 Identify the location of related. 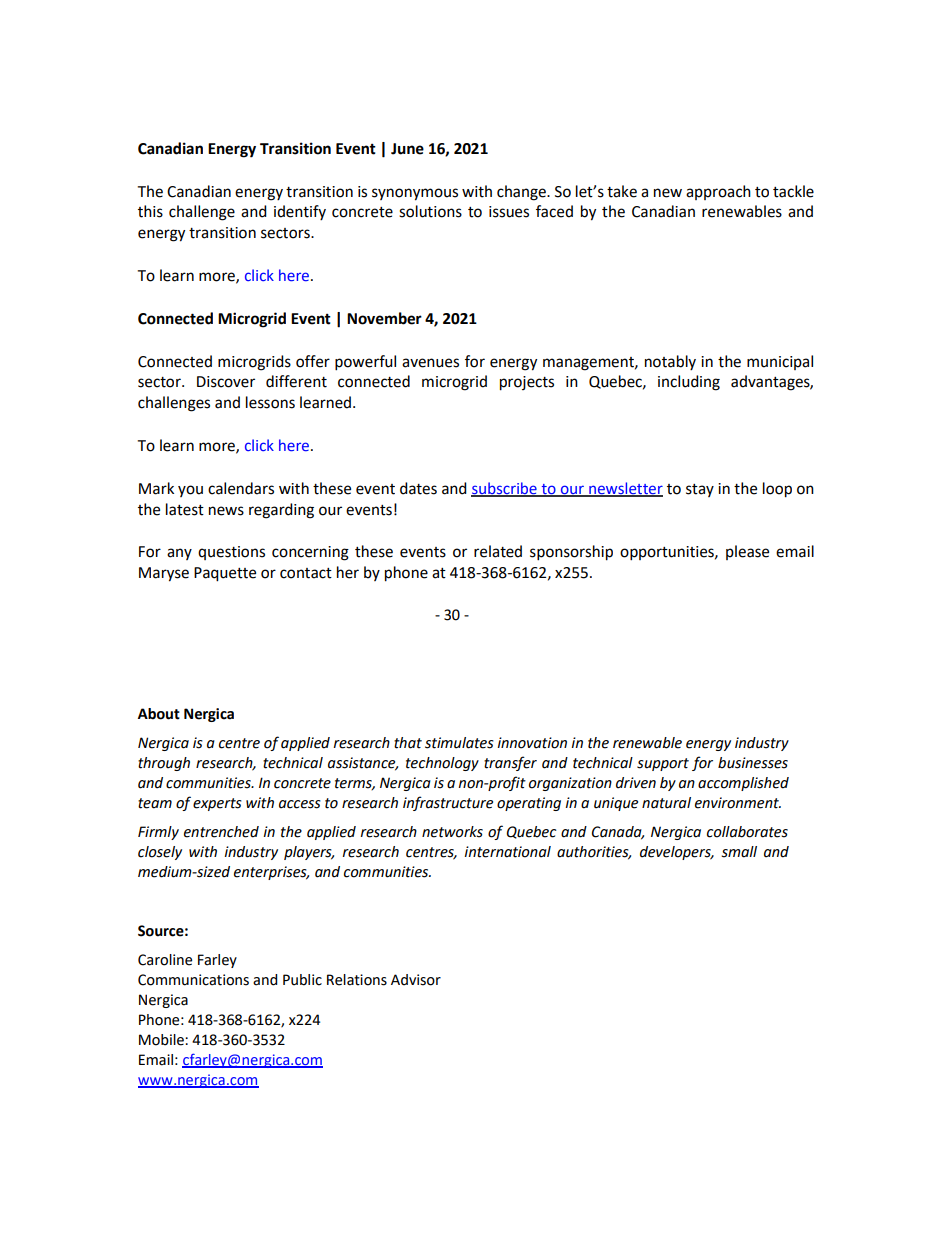
(498, 551).
